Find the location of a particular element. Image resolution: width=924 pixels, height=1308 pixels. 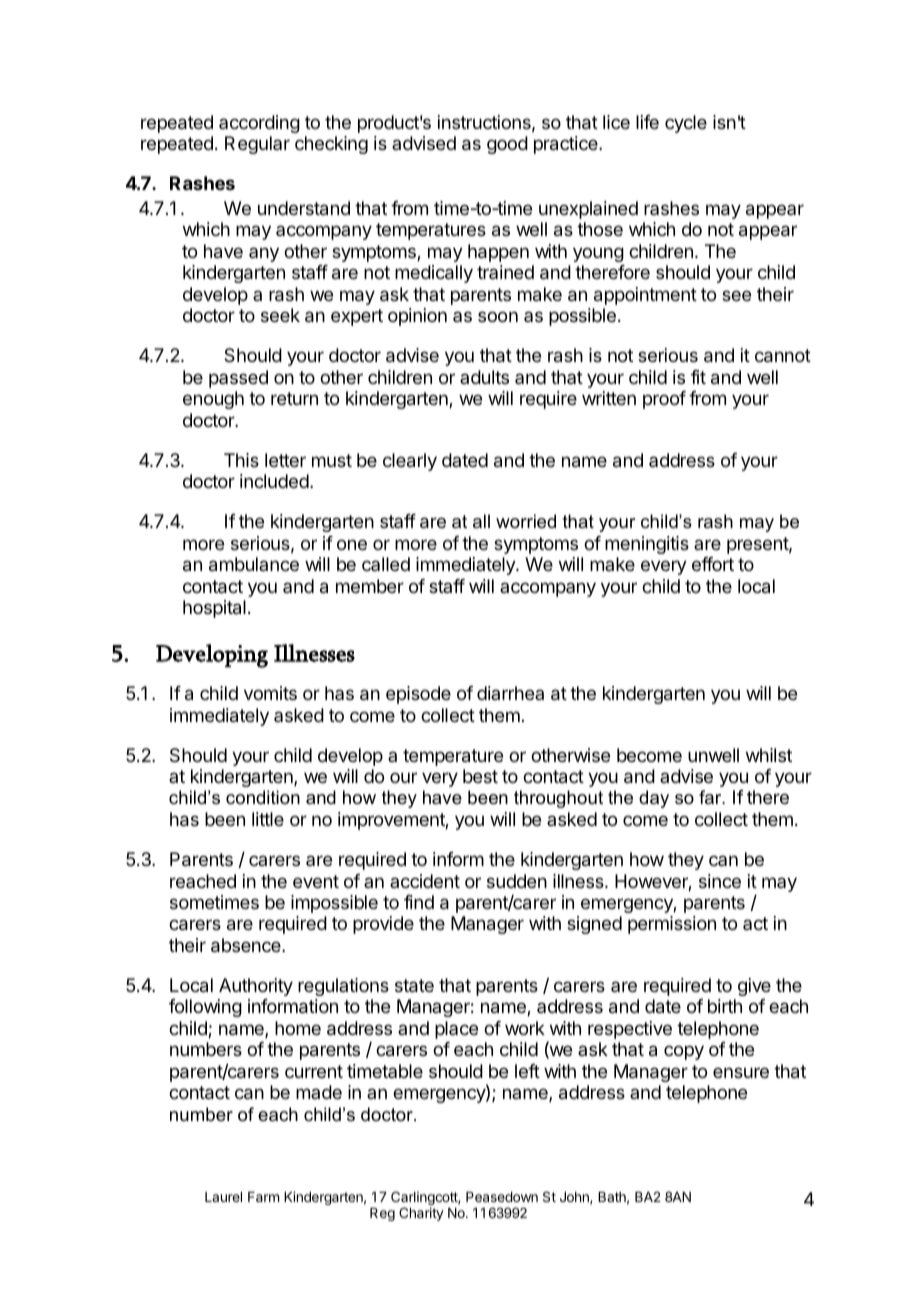

Farm is located at coordinates (263, 1197).
